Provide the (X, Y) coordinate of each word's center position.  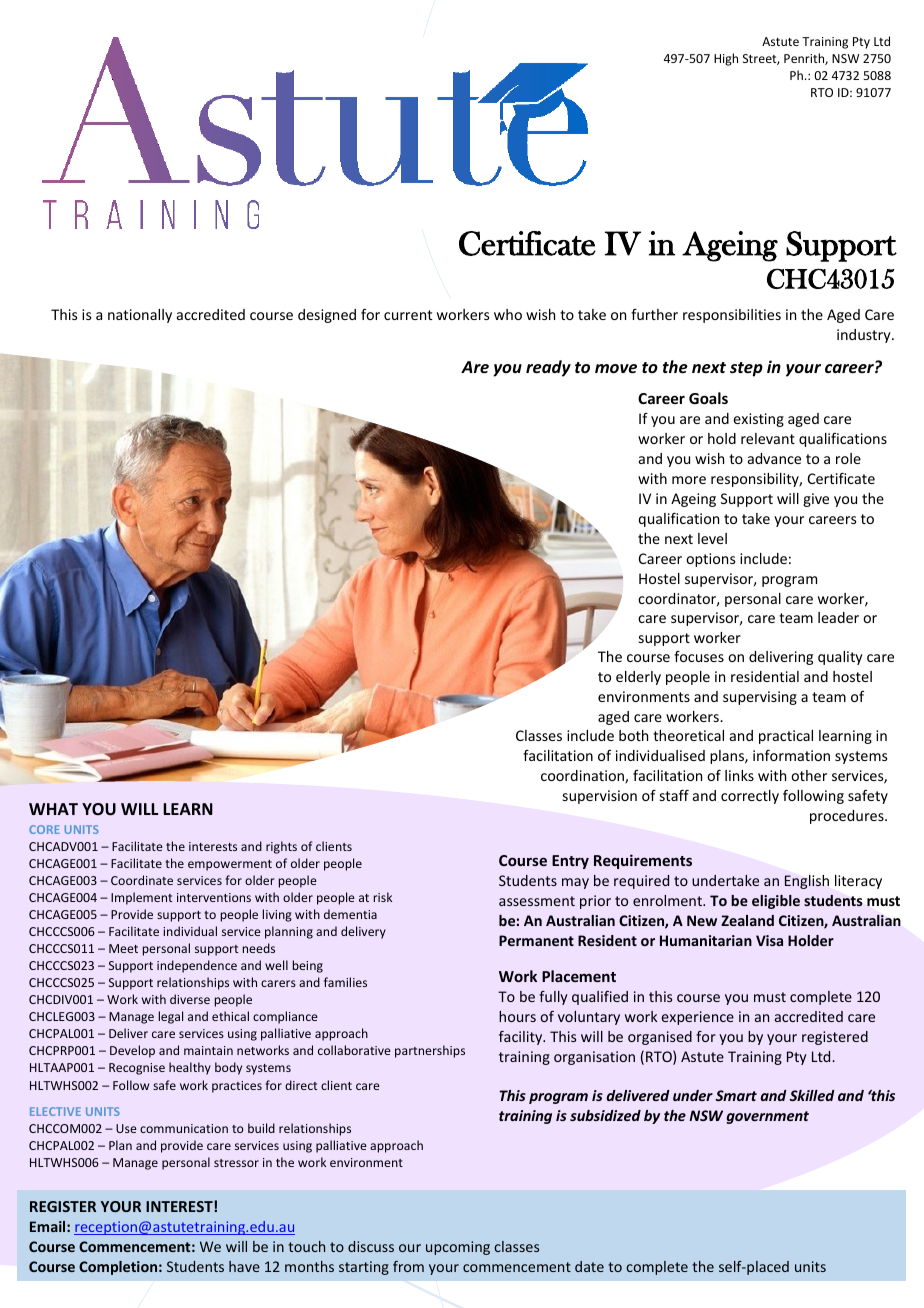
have (244, 1266)
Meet (123, 948)
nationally (140, 316)
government (767, 1117)
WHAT (53, 809)
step (746, 369)
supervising (760, 698)
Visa (769, 940)
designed (327, 316)
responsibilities (732, 316)
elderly (638, 678)
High (726, 59)
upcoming (458, 1248)
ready (548, 368)
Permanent (536, 940)
